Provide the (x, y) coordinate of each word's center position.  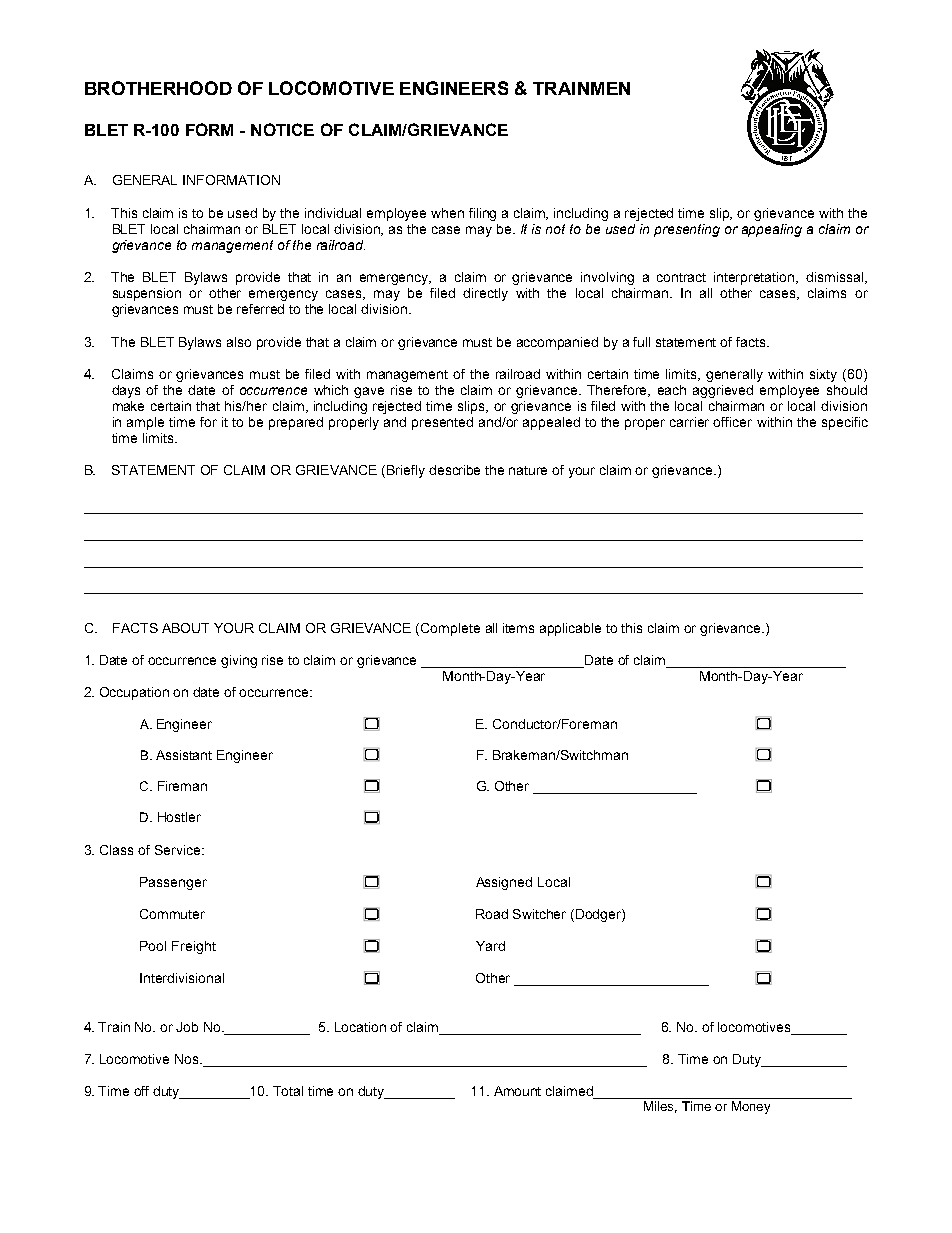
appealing (772, 230)
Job (187, 1027)
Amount (517, 1091)
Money (751, 1107)
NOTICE (282, 129)
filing (482, 214)
